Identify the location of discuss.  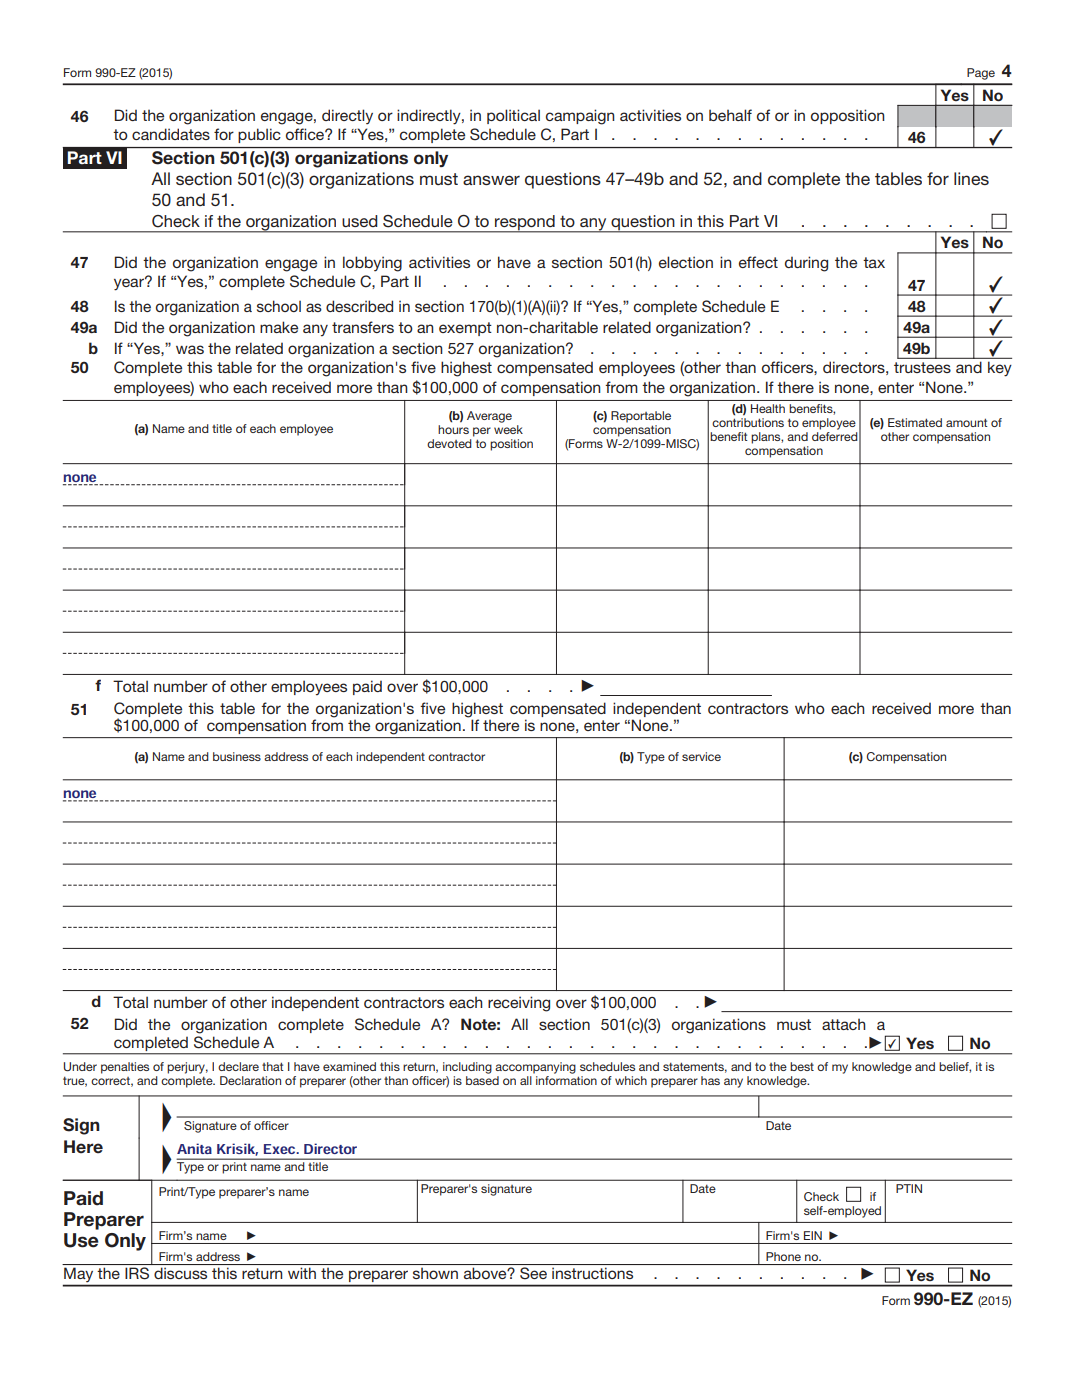
(180, 1273).
